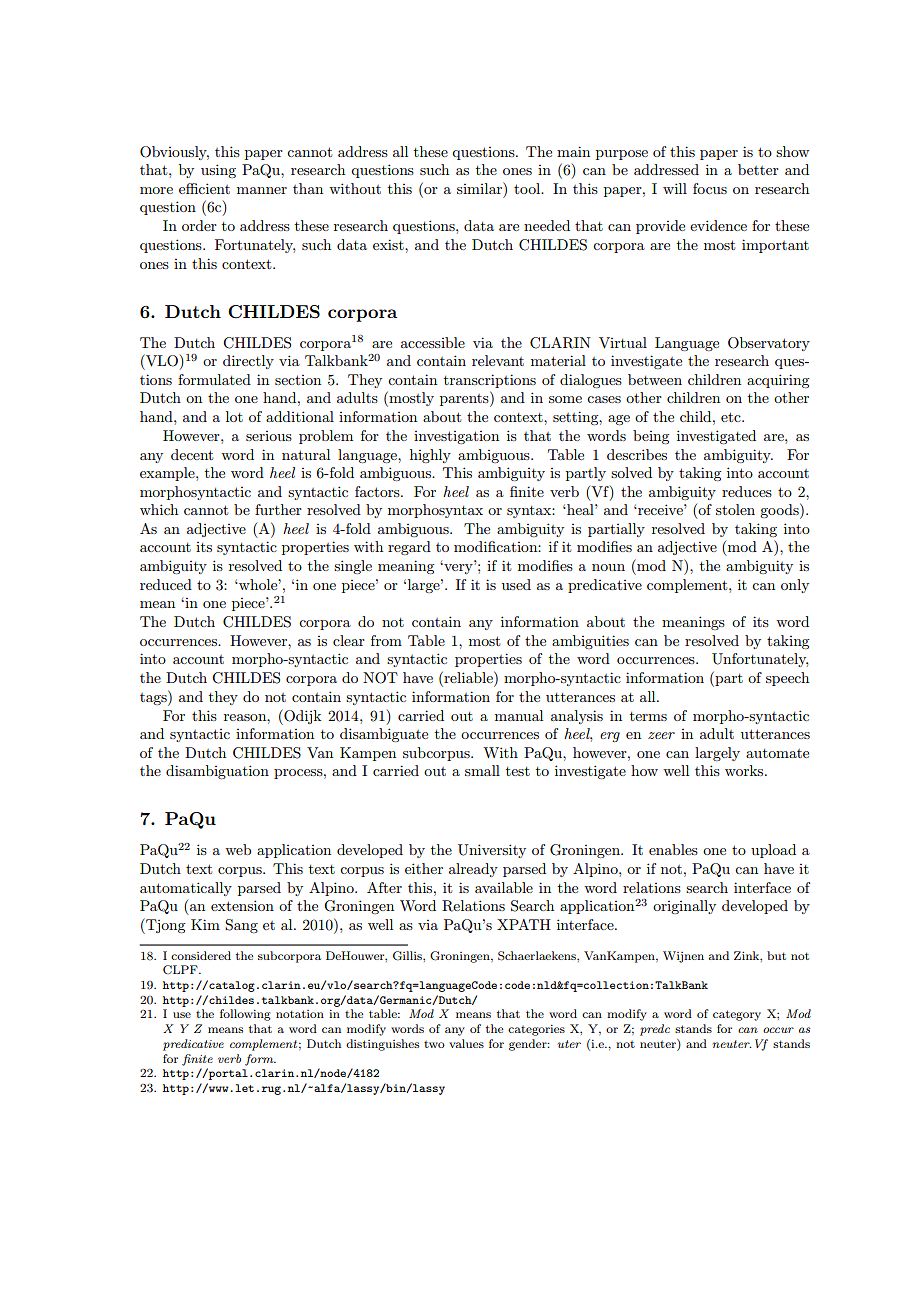 This page has width=924, height=1308. I want to click on following, so click(245, 1015).
